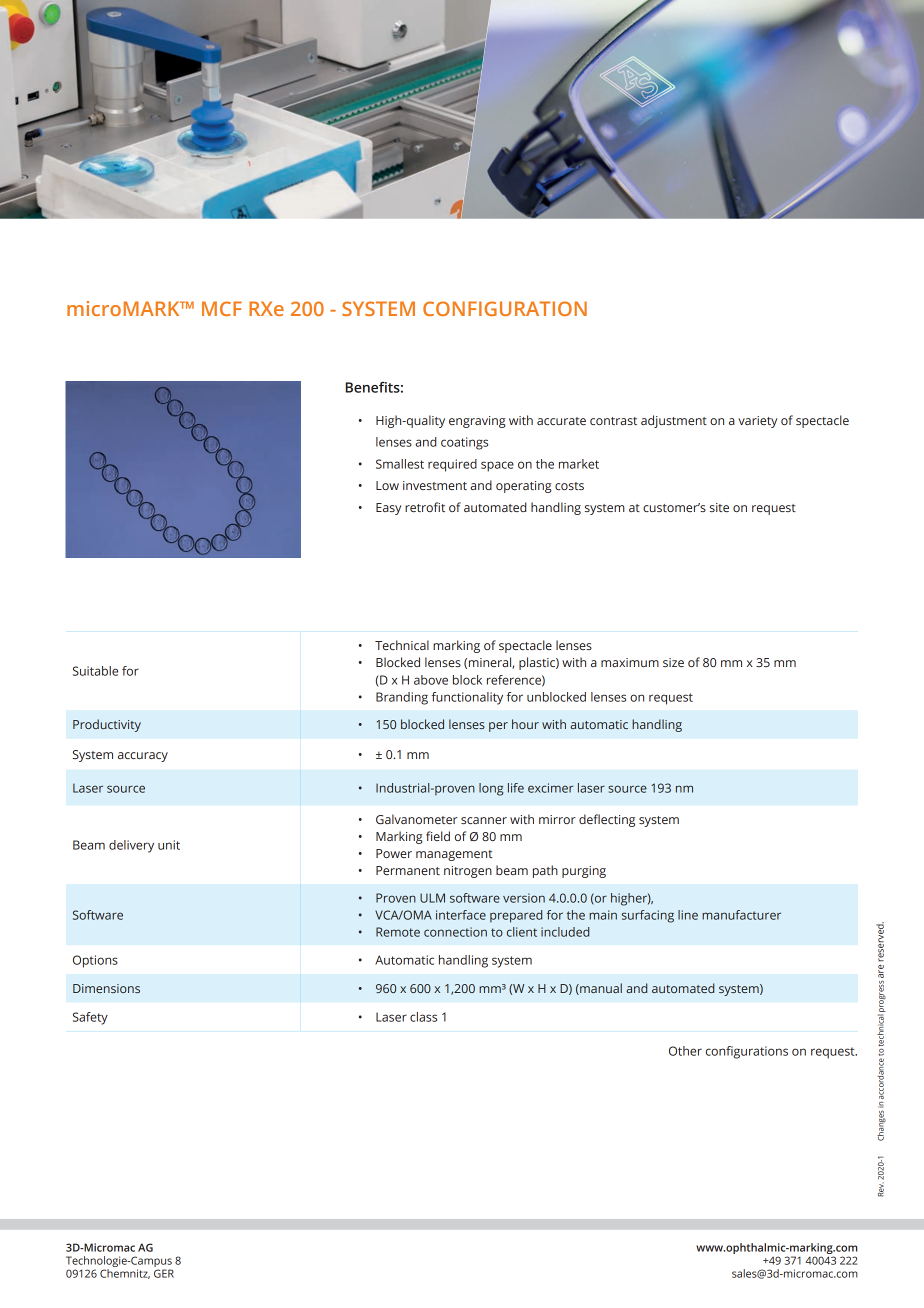  Describe the element at coordinates (477, 422) in the image. I see `engraving` at that location.
